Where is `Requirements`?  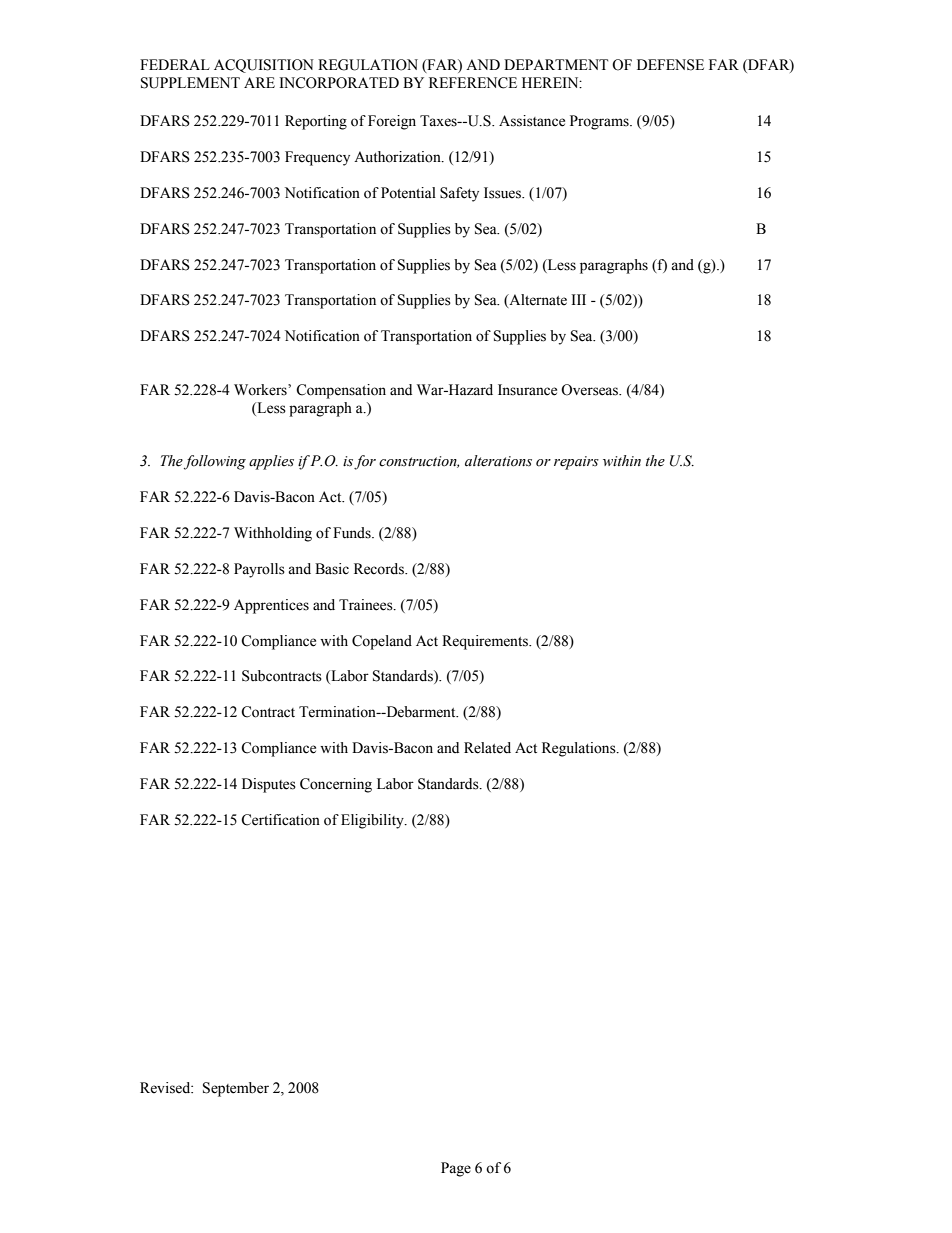
Requirements is located at coordinates (486, 642).
